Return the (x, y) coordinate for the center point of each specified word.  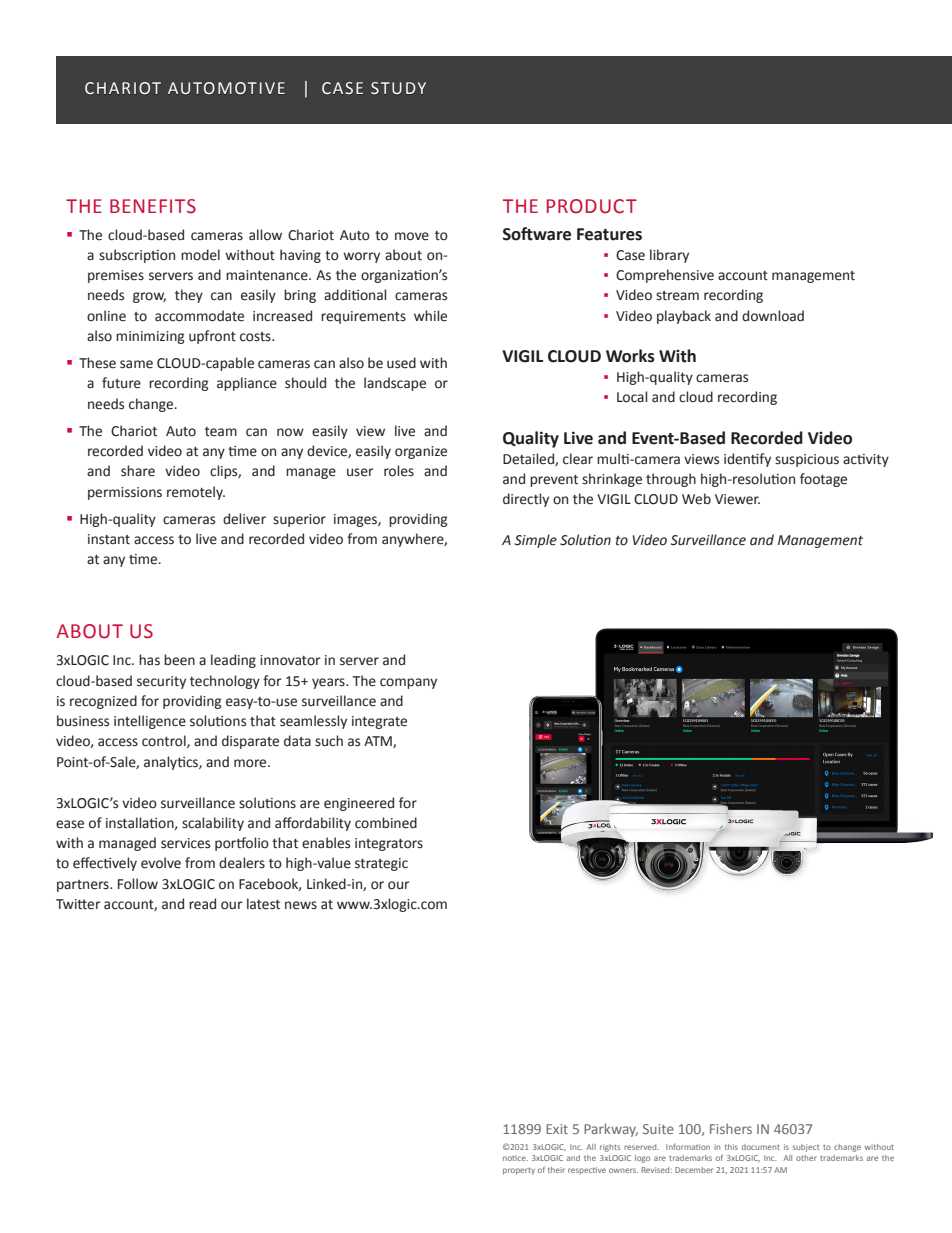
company (408, 683)
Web (696, 499)
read (202, 904)
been (179, 660)
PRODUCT (592, 206)
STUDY (398, 88)
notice (515, 1158)
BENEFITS (153, 206)
